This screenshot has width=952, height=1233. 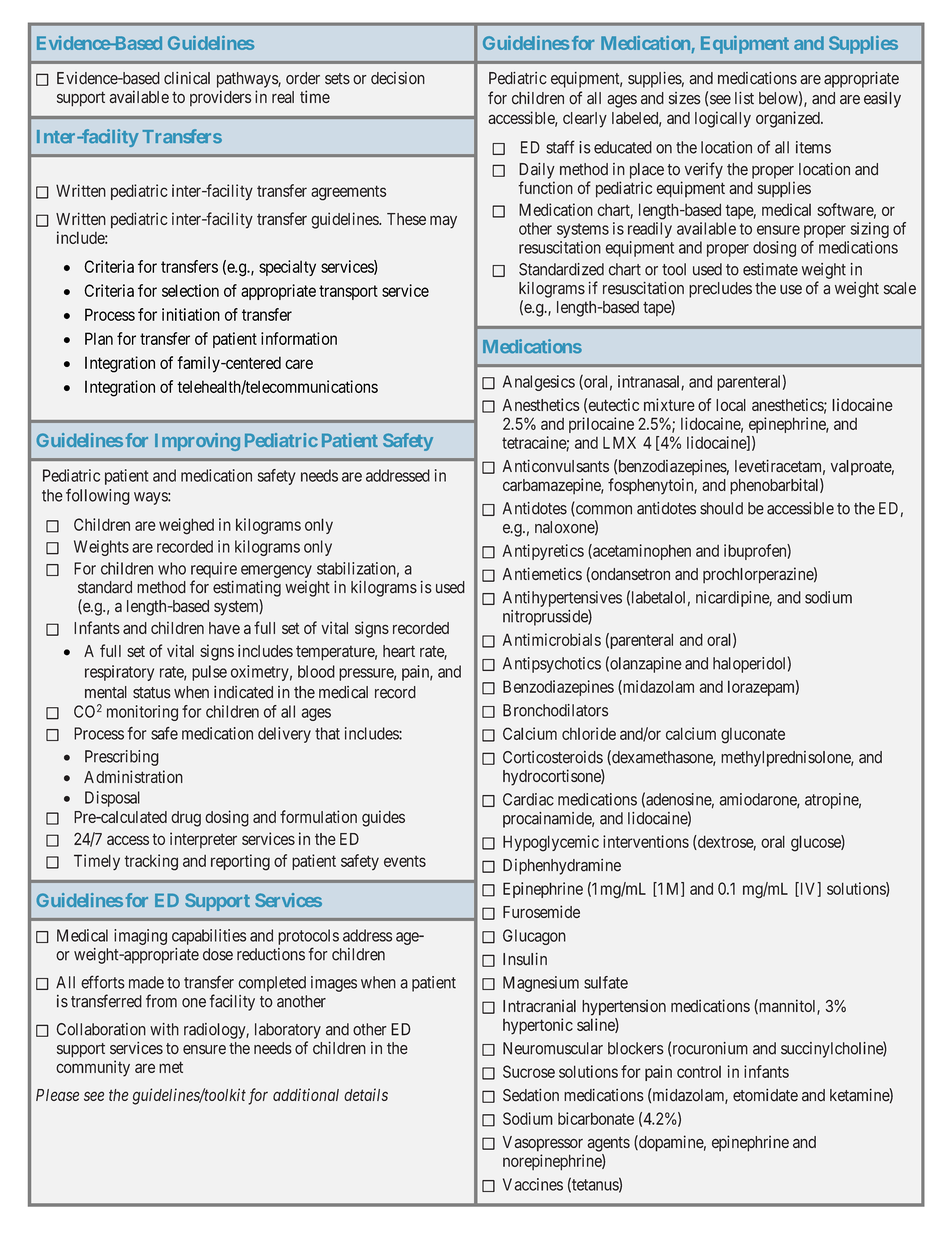 I want to click on have, so click(x=224, y=628).
